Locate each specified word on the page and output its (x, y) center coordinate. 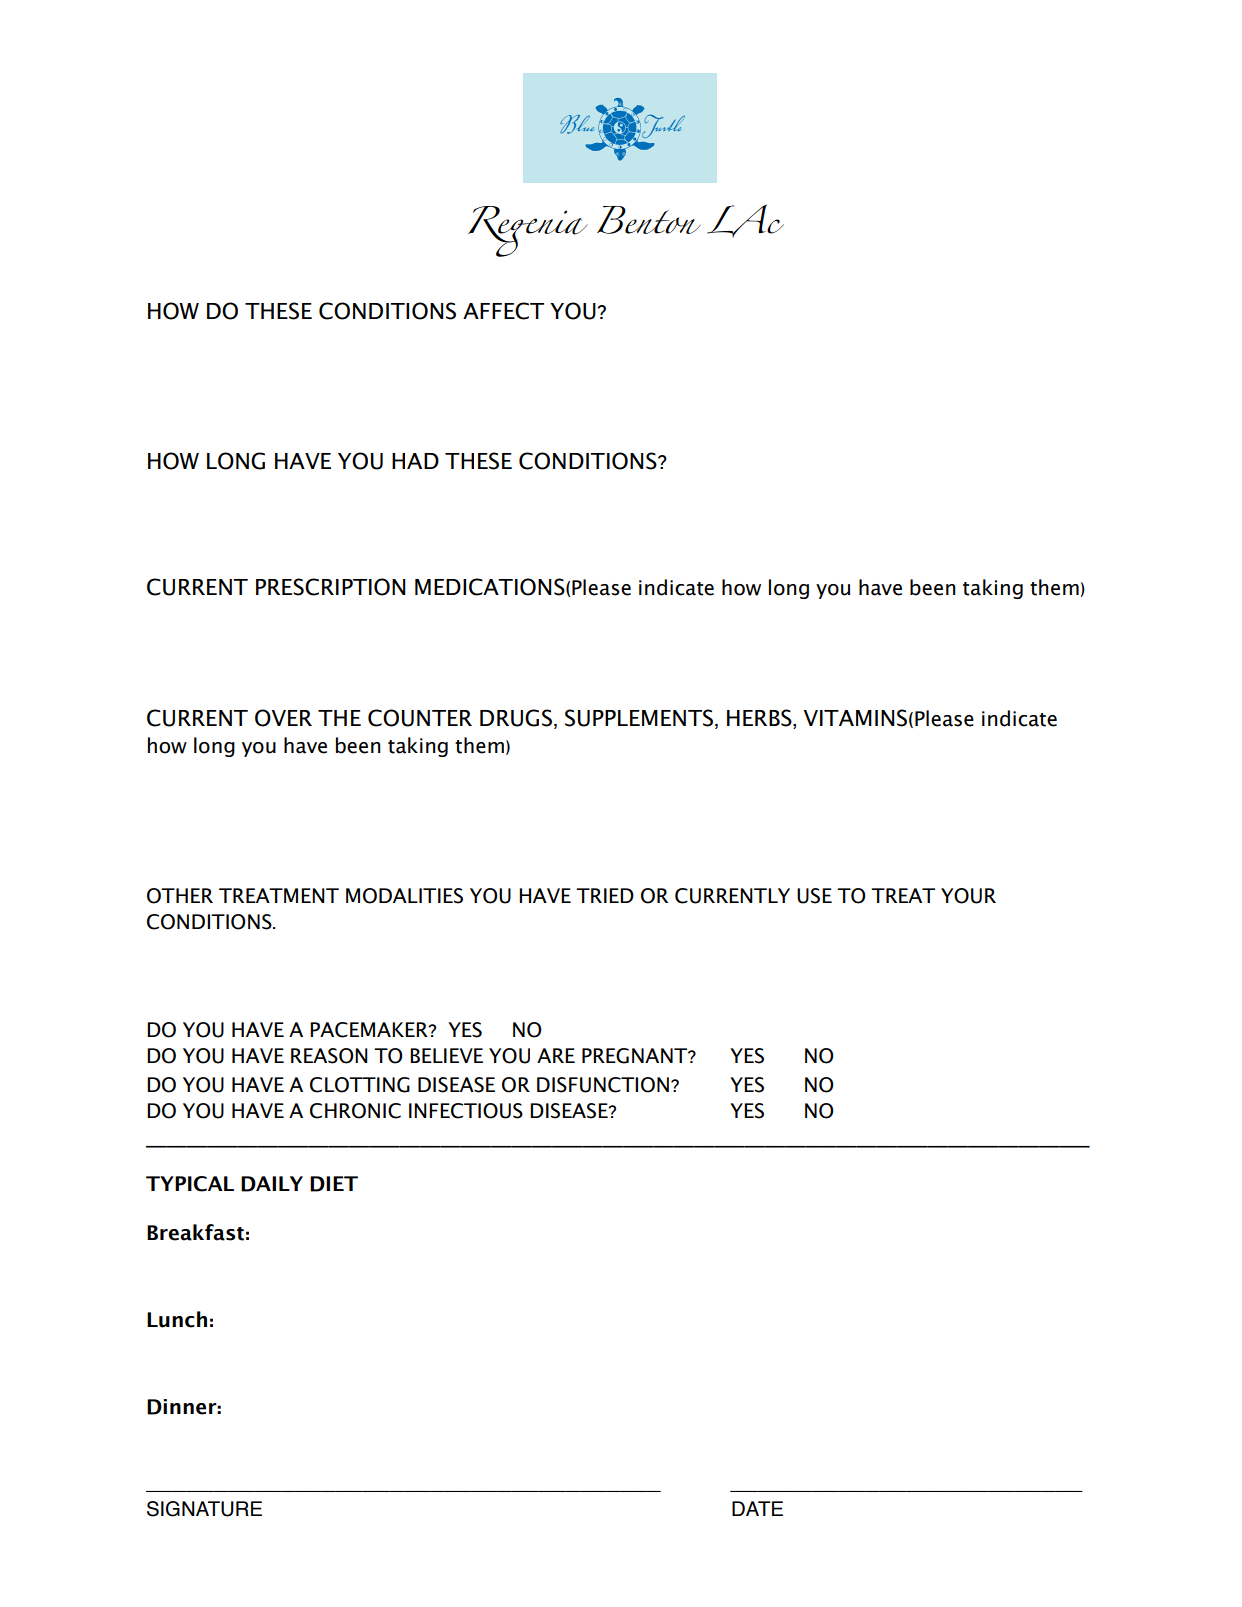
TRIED (605, 895)
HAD (415, 461)
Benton (649, 220)
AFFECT (503, 311)
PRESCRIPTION (330, 587)
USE (814, 896)
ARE (556, 1055)
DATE (757, 1508)
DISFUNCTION (603, 1085)
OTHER (180, 896)
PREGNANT (636, 1056)
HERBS (760, 719)
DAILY (272, 1184)
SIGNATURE (204, 1509)
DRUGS (516, 718)
